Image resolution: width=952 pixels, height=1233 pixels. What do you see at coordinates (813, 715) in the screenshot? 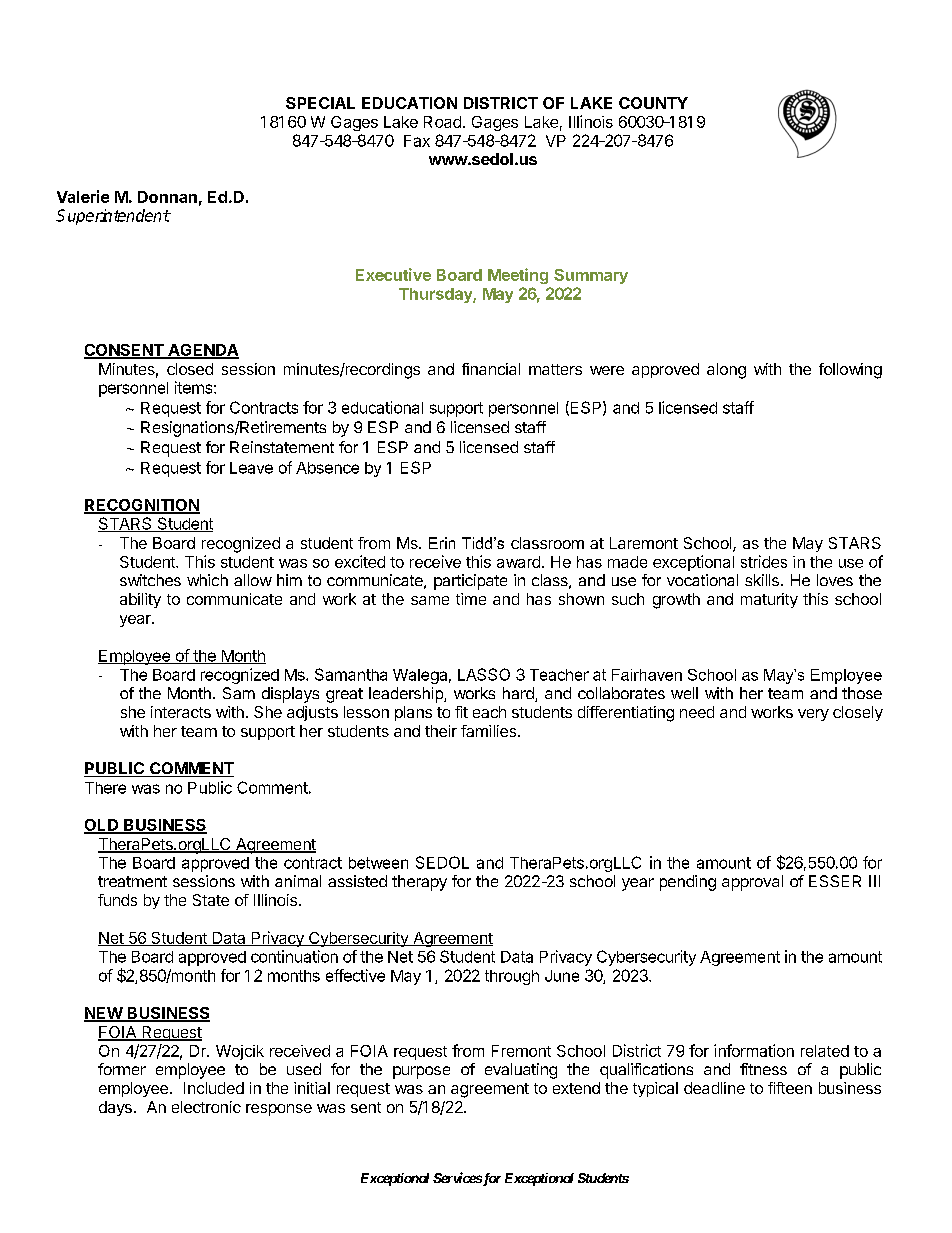
I see `very` at bounding box center [813, 715].
